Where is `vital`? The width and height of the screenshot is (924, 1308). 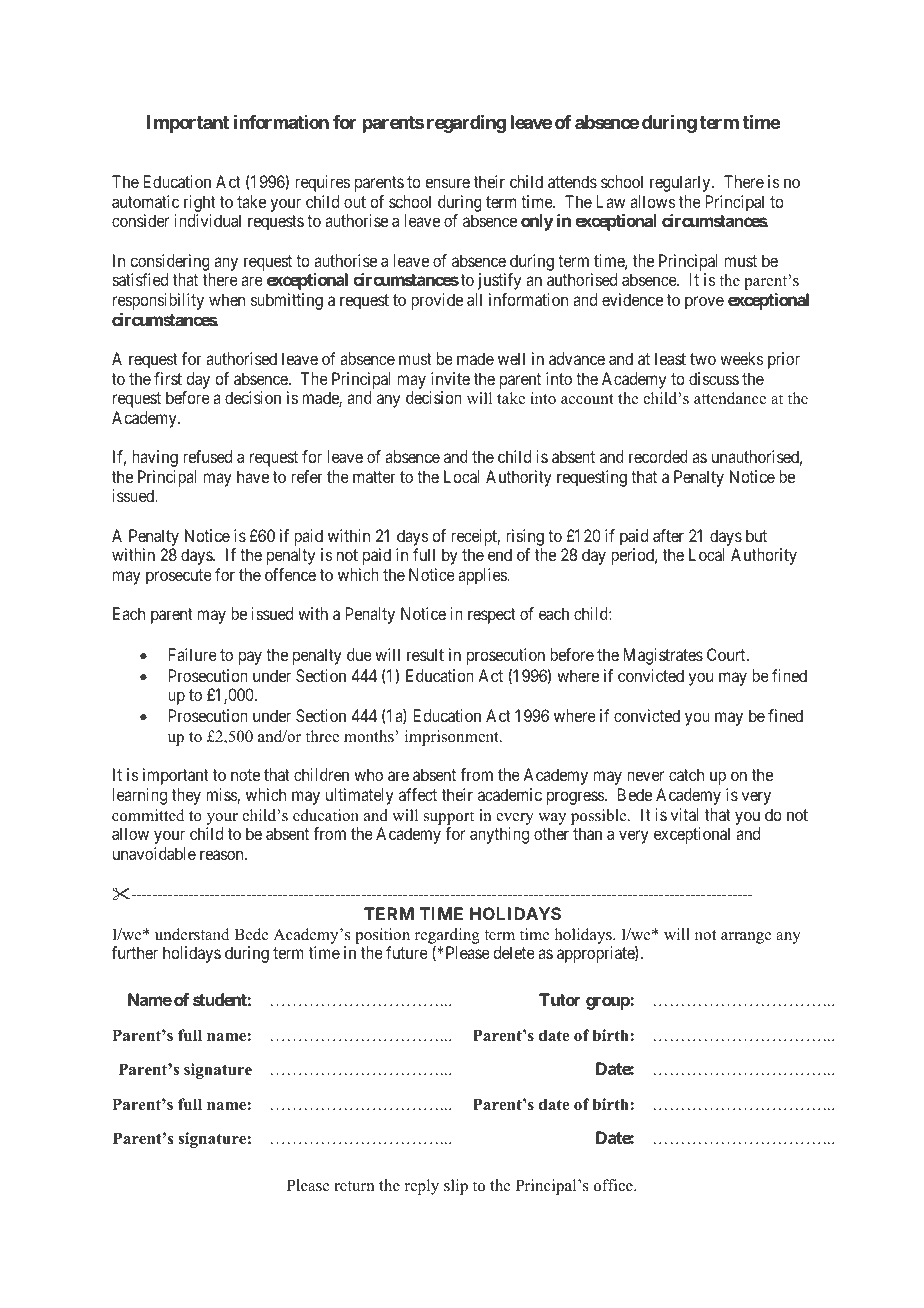 vital is located at coordinates (685, 814).
